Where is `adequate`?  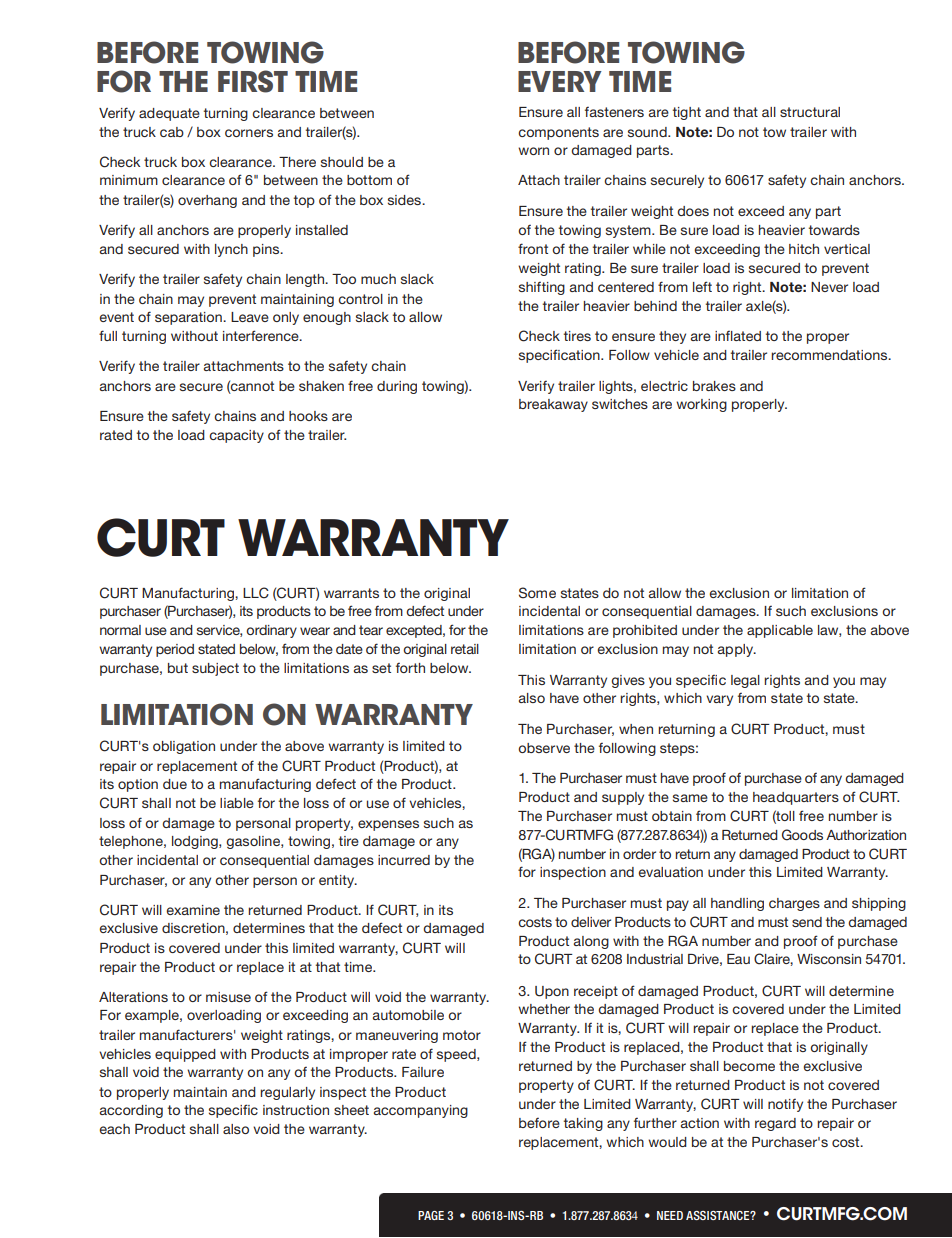
adequate is located at coordinates (169, 114).
